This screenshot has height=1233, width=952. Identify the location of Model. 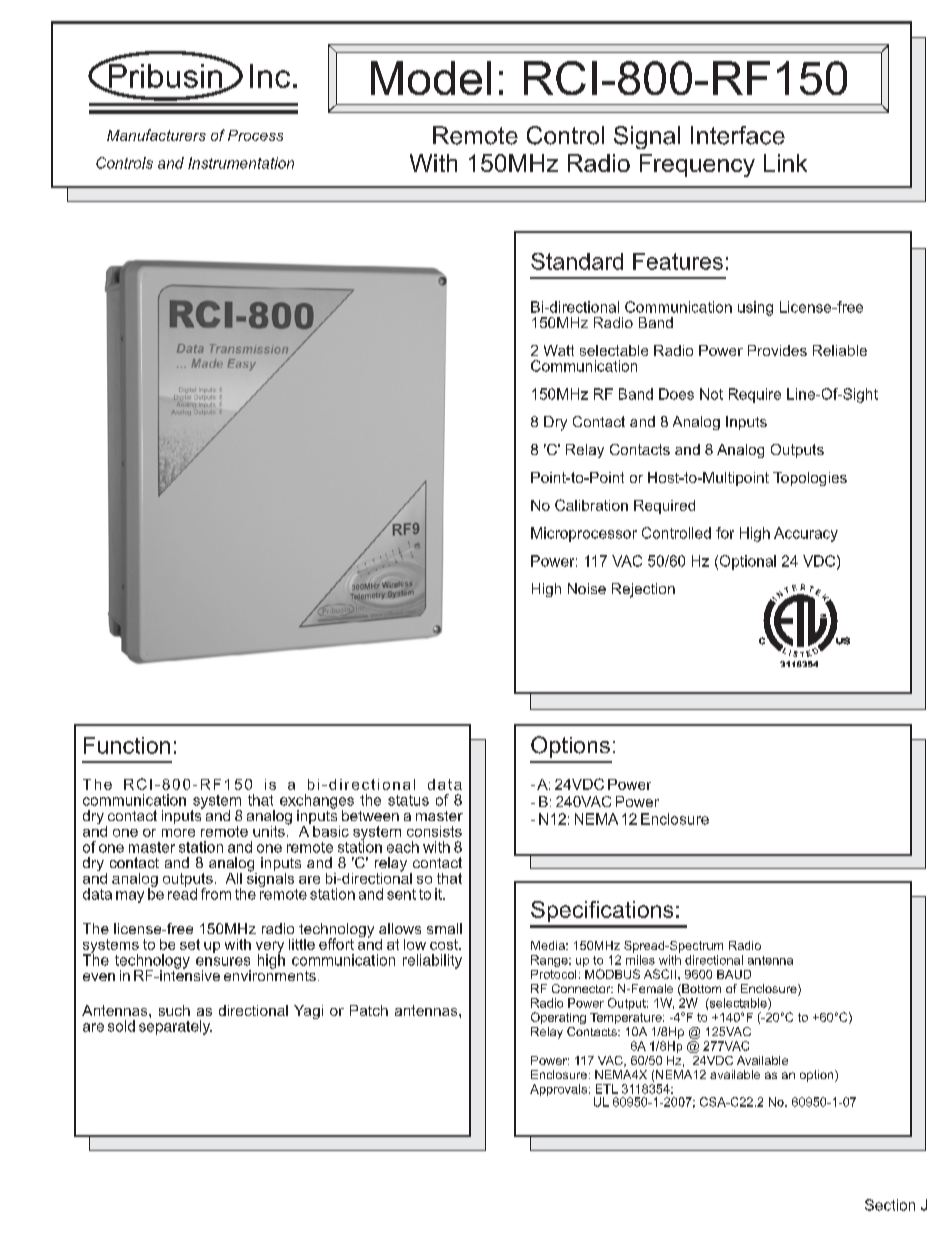
(431, 78).
